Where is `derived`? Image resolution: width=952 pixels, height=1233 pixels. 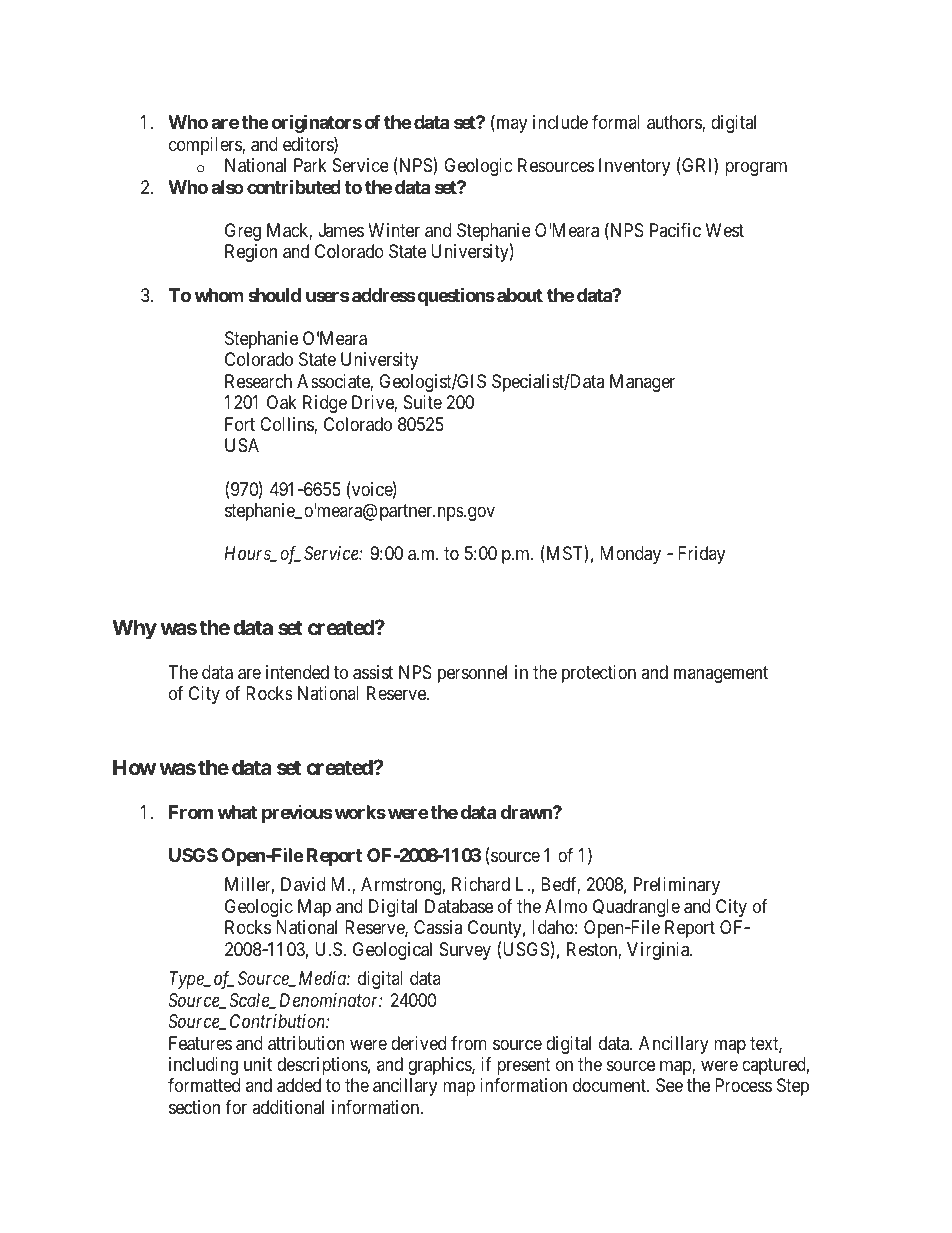 derived is located at coordinates (418, 1043).
